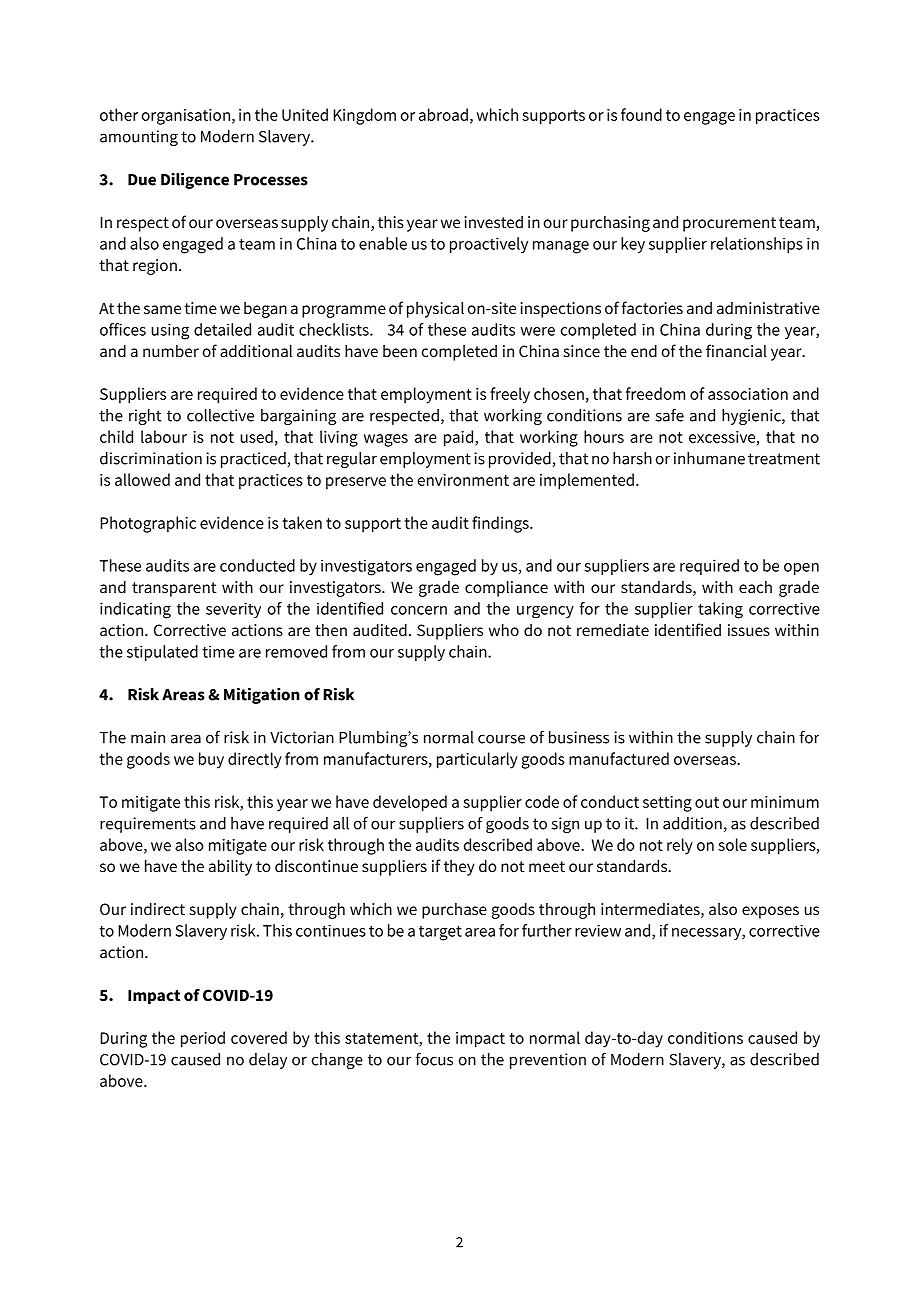 The height and width of the document is (1307, 924). I want to click on found, so click(641, 114).
